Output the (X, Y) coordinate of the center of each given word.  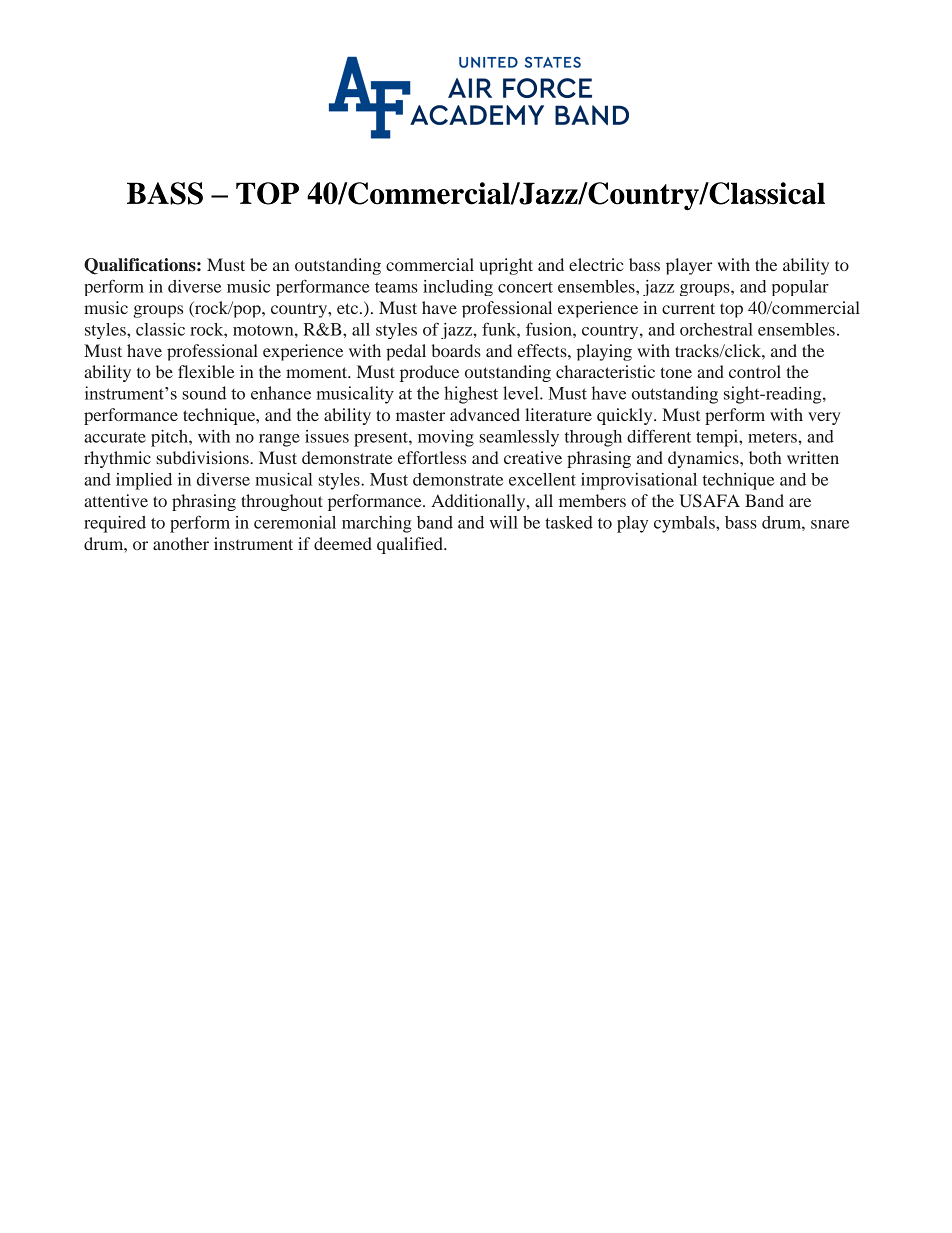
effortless (432, 457)
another (181, 543)
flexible (206, 371)
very (824, 418)
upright (506, 266)
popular (800, 288)
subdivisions (203, 457)
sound (204, 393)
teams (396, 287)
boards (456, 350)
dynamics (704, 459)
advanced (485, 414)
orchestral (716, 329)
